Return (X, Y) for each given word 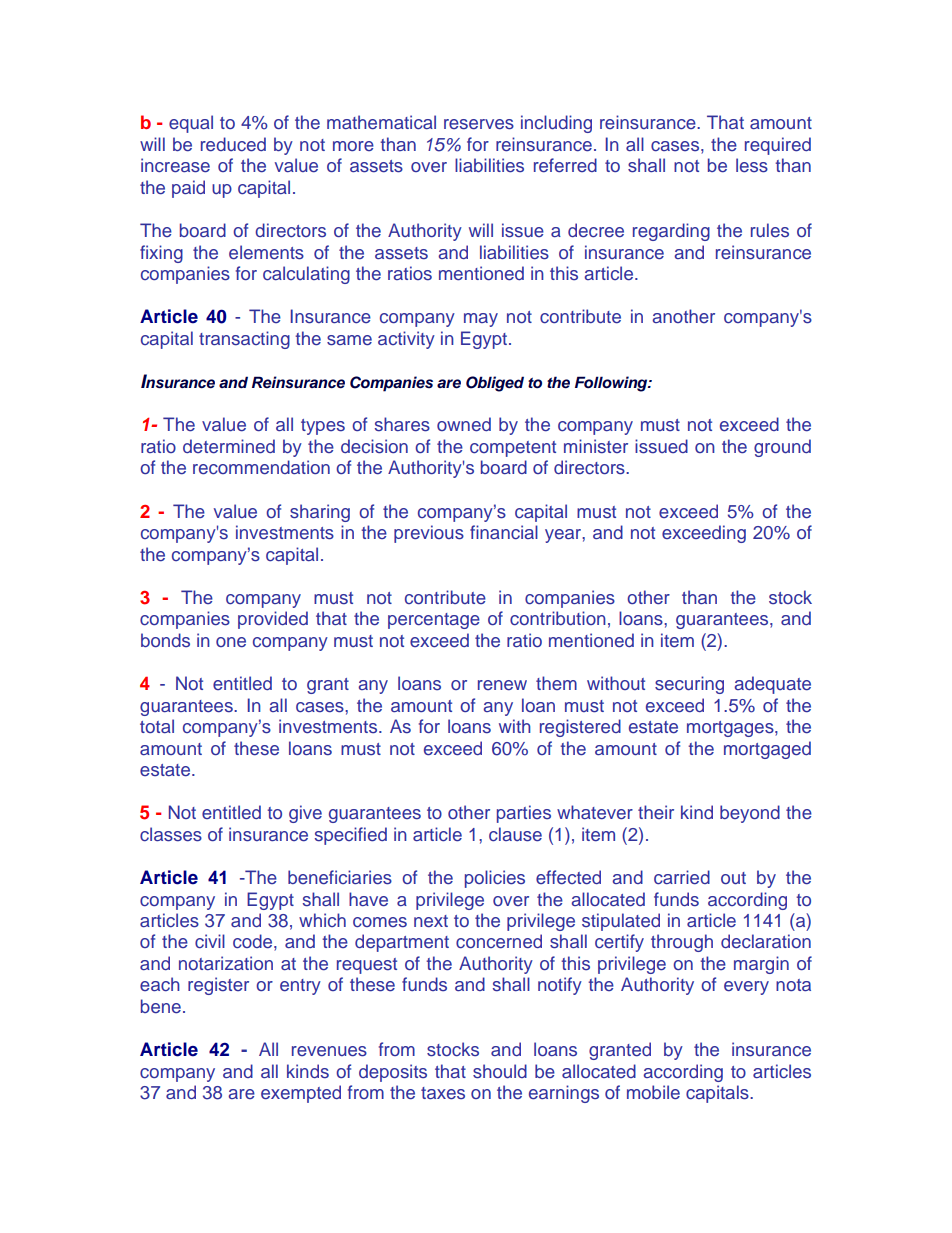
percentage (434, 621)
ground (782, 448)
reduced (233, 144)
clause (515, 834)
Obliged (495, 384)
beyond (750, 814)
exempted (301, 1094)
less (752, 165)
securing (689, 685)
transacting (244, 340)
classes (171, 834)
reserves (479, 124)
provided (273, 620)
